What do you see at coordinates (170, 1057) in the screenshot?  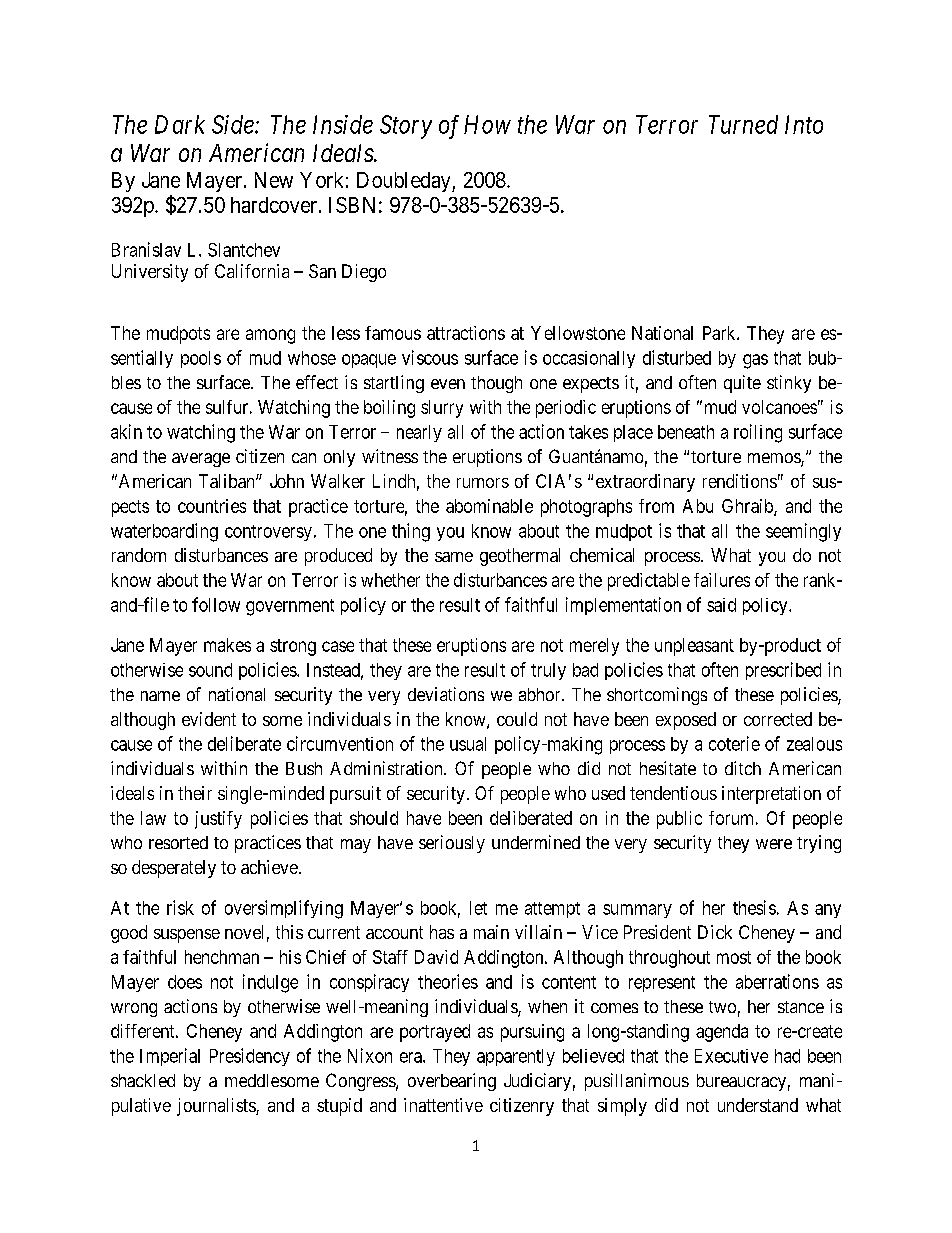 I see `Imperial` at bounding box center [170, 1057].
